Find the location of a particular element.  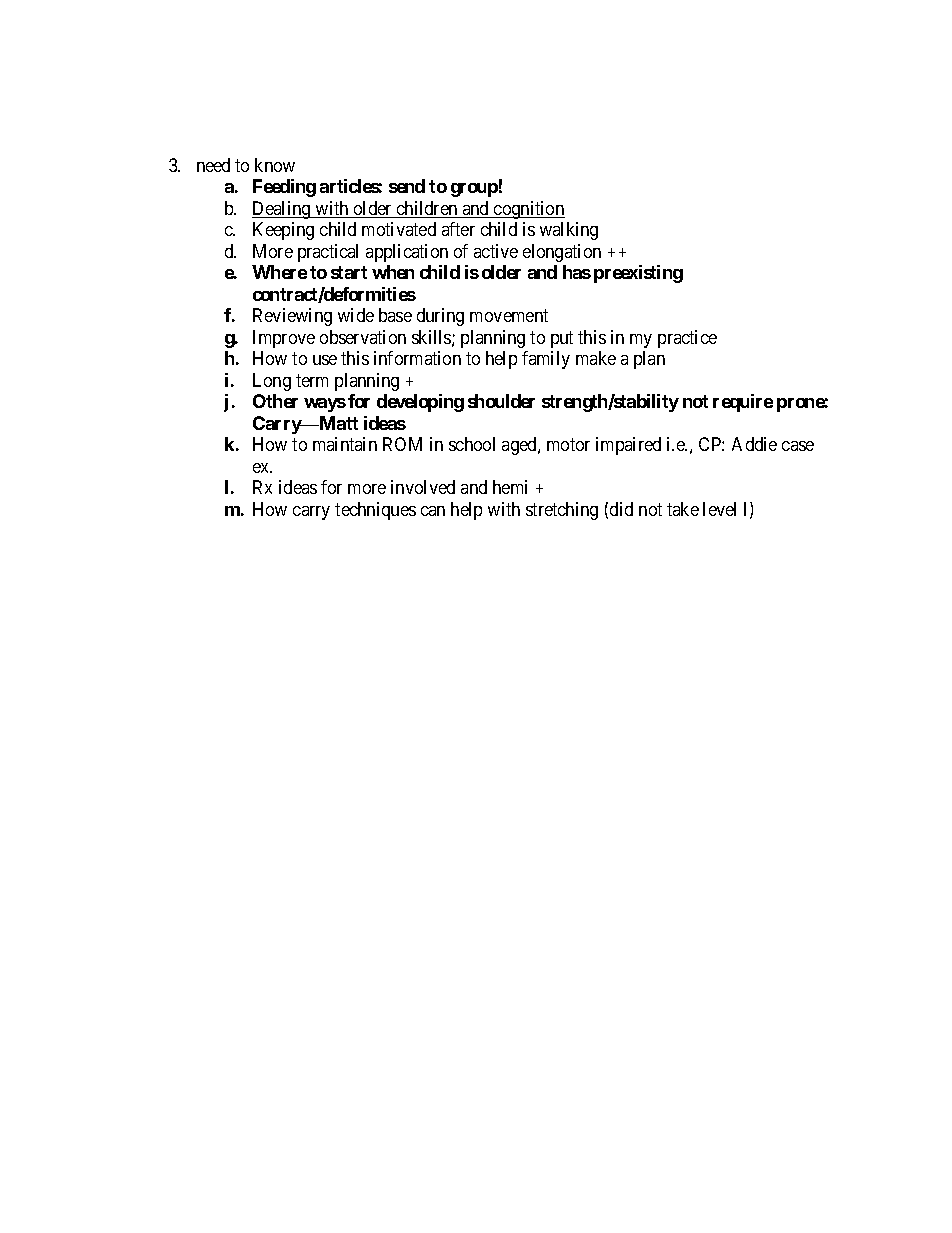

preexisting is located at coordinates (638, 274).
